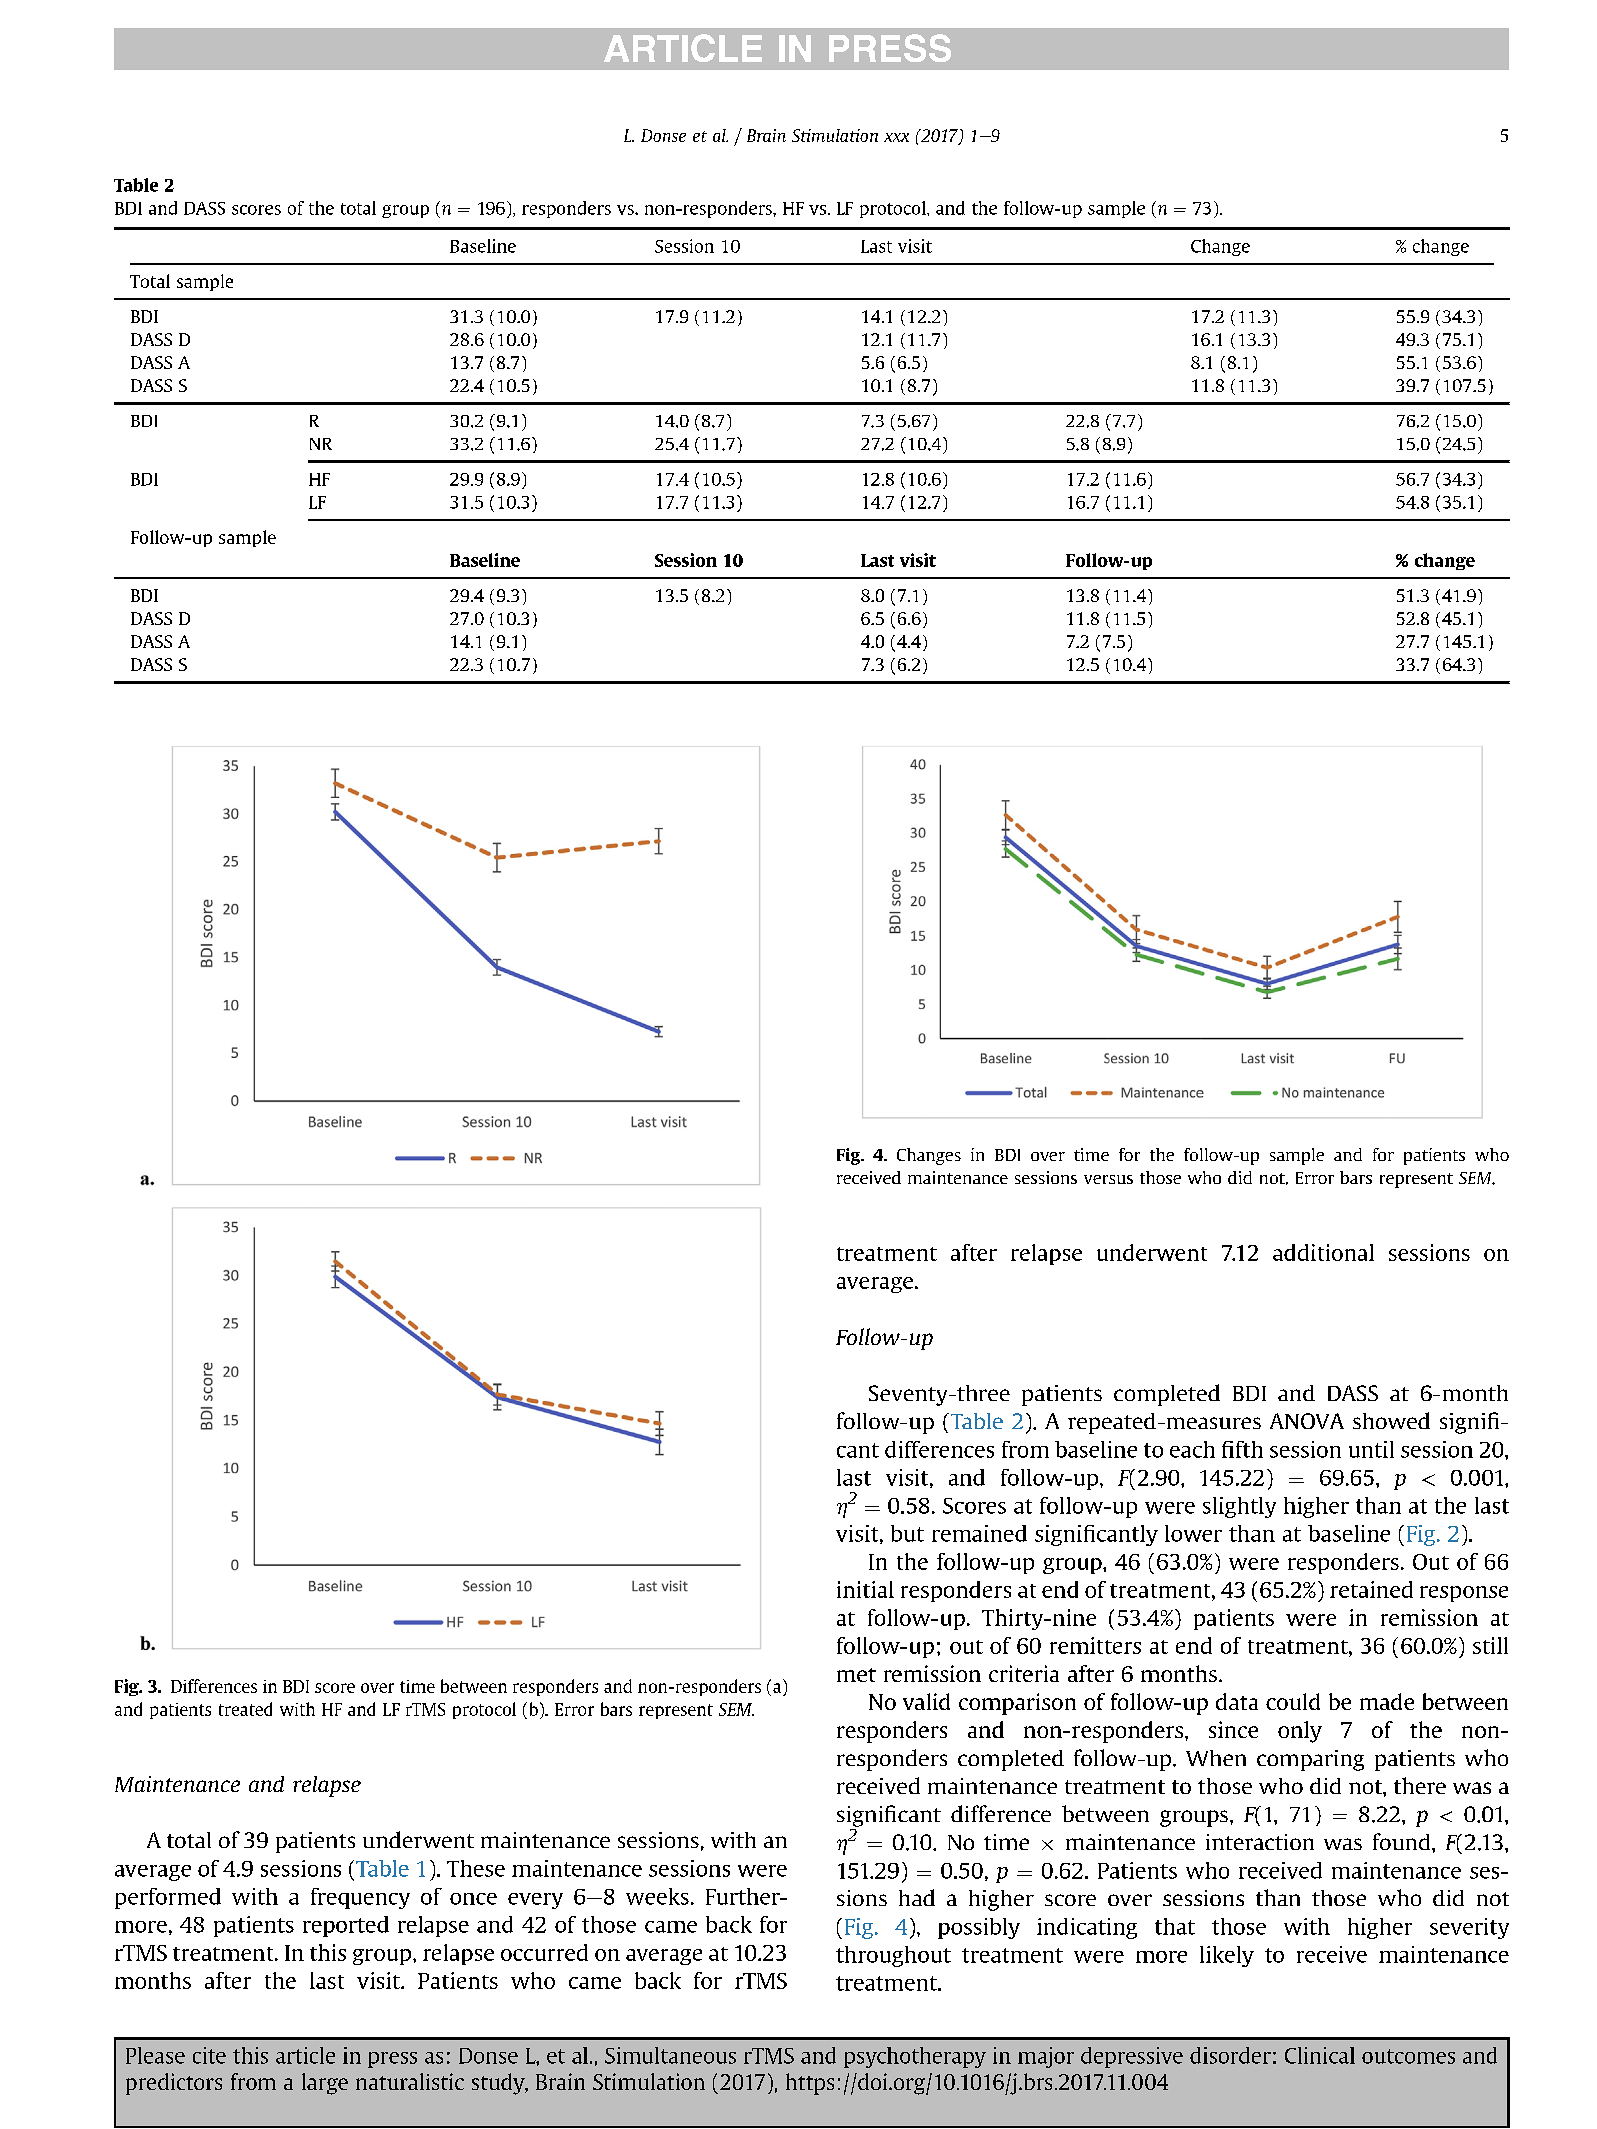  I want to click on each, so click(1192, 1449).
